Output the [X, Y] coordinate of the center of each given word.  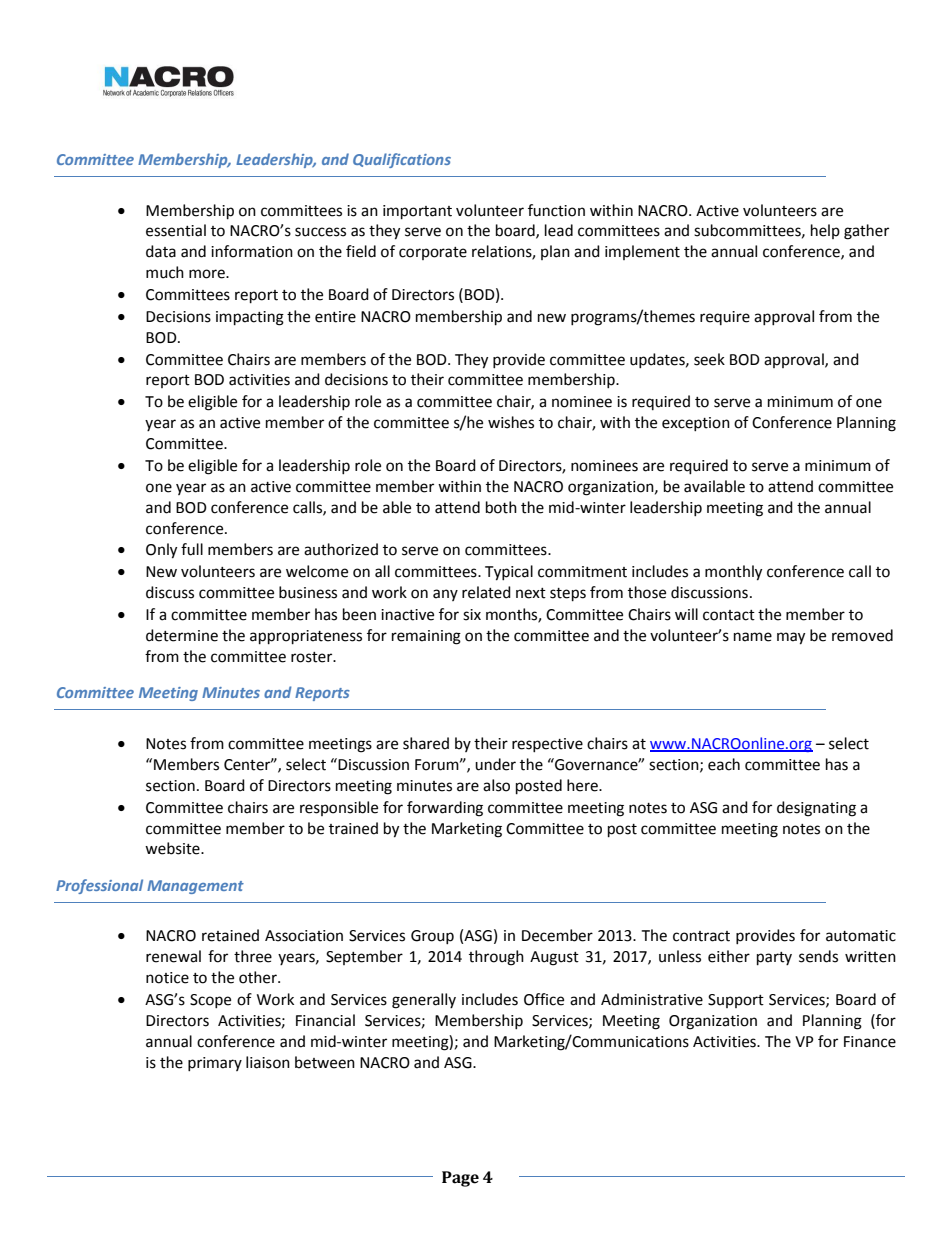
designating [816, 809]
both [501, 507]
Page [460, 1179]
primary [215, 1064]
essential [176, 230]
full [192, 549]
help [825, 231]
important [417, 212]
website [173, 848]
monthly [733, 573]
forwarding [445, 809]
